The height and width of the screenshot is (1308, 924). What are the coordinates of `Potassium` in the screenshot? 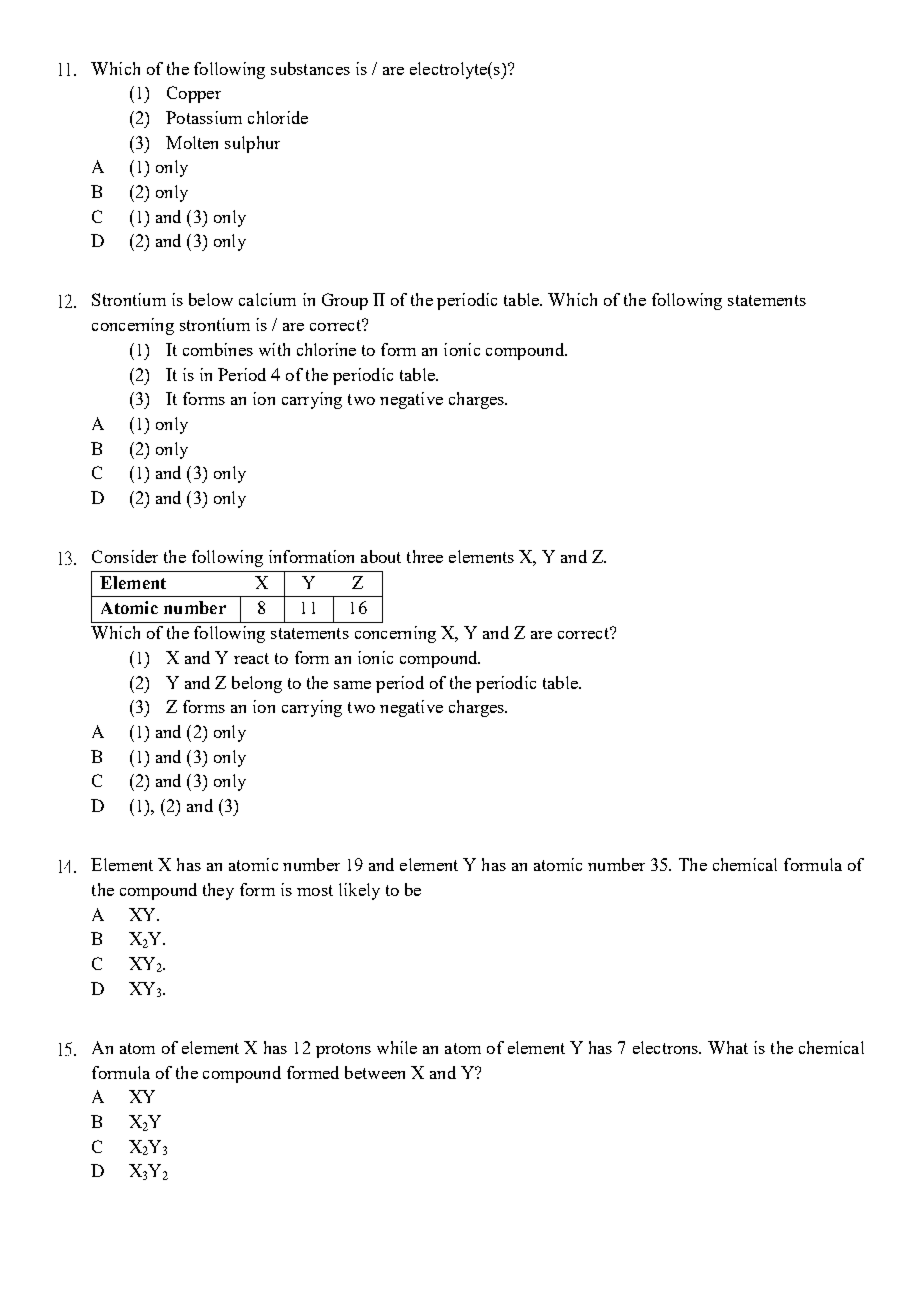 It's located at (204, 117).
